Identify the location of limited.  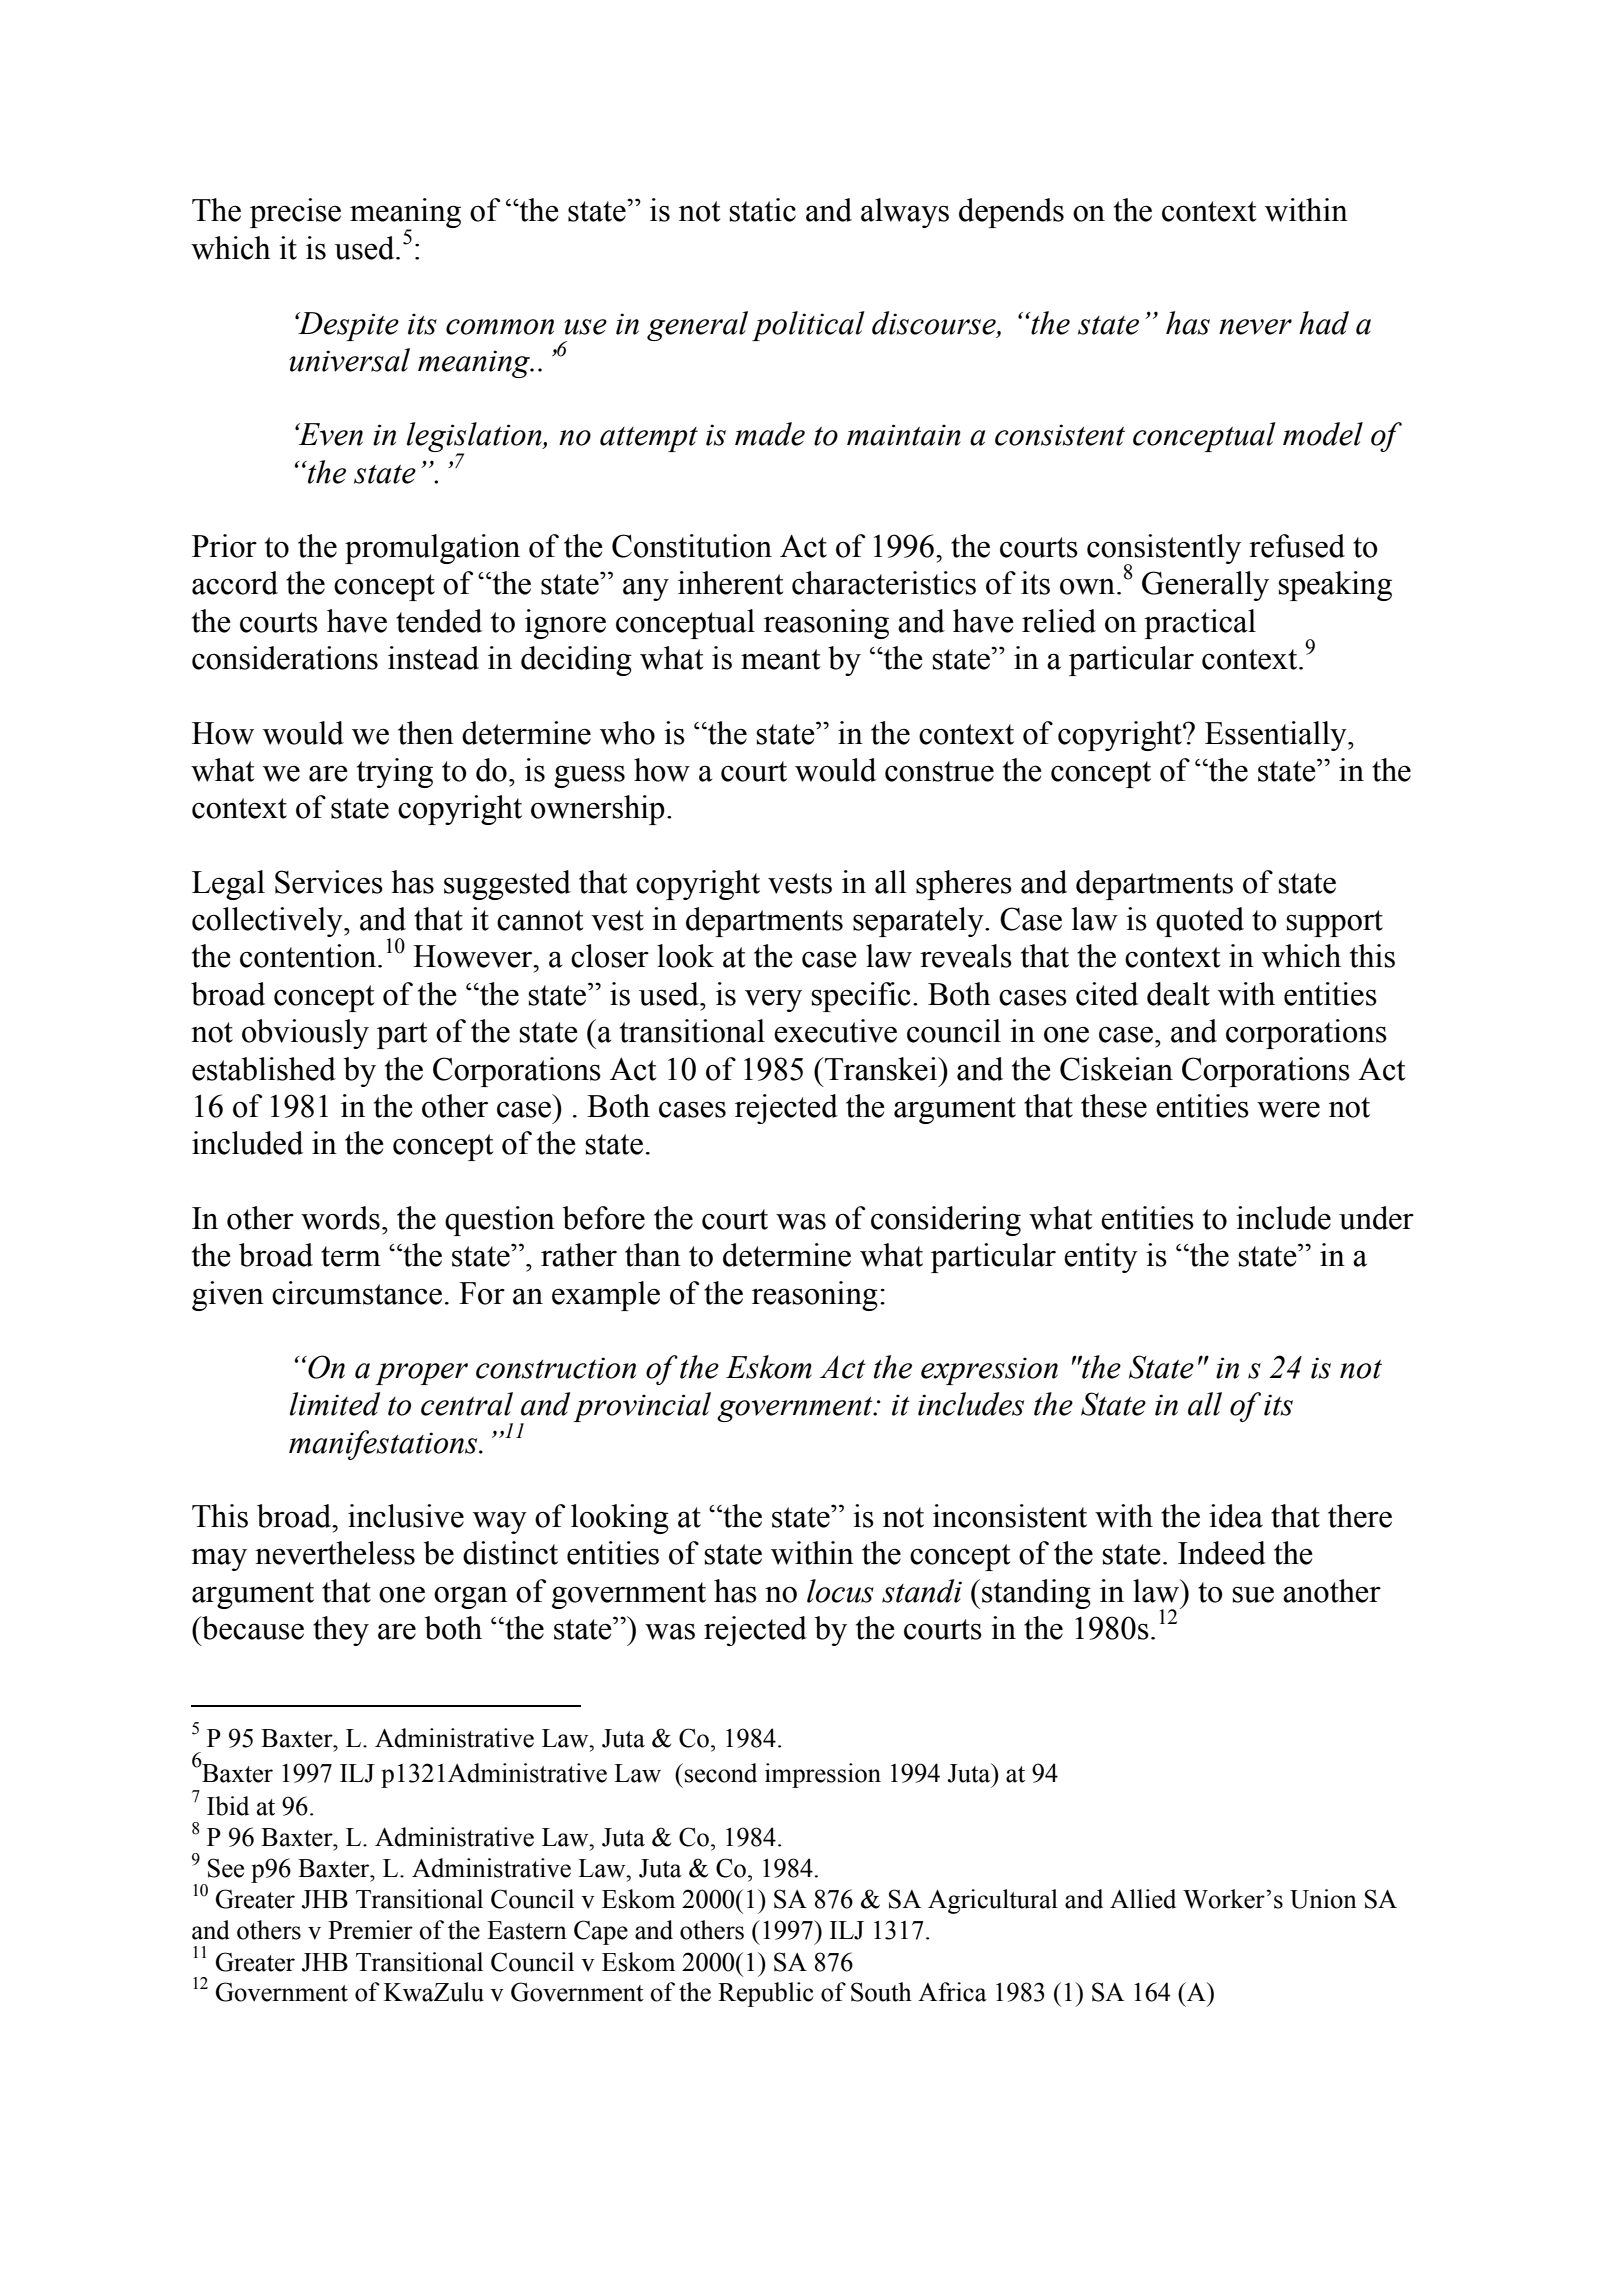
(335, 1404).
